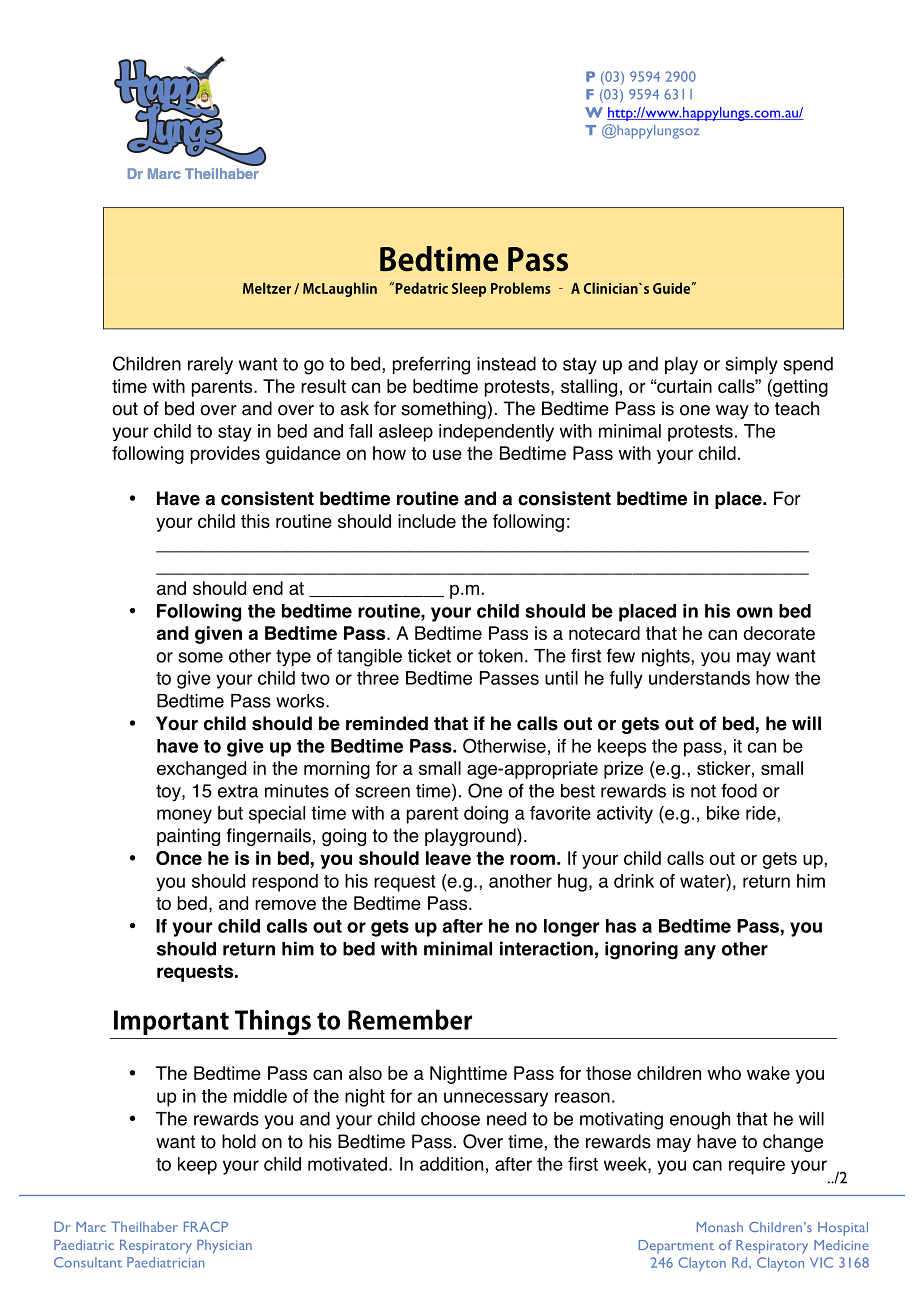  Describe the element at coordinates (169, 793) in the screenshot. I see `toy` at that location.
